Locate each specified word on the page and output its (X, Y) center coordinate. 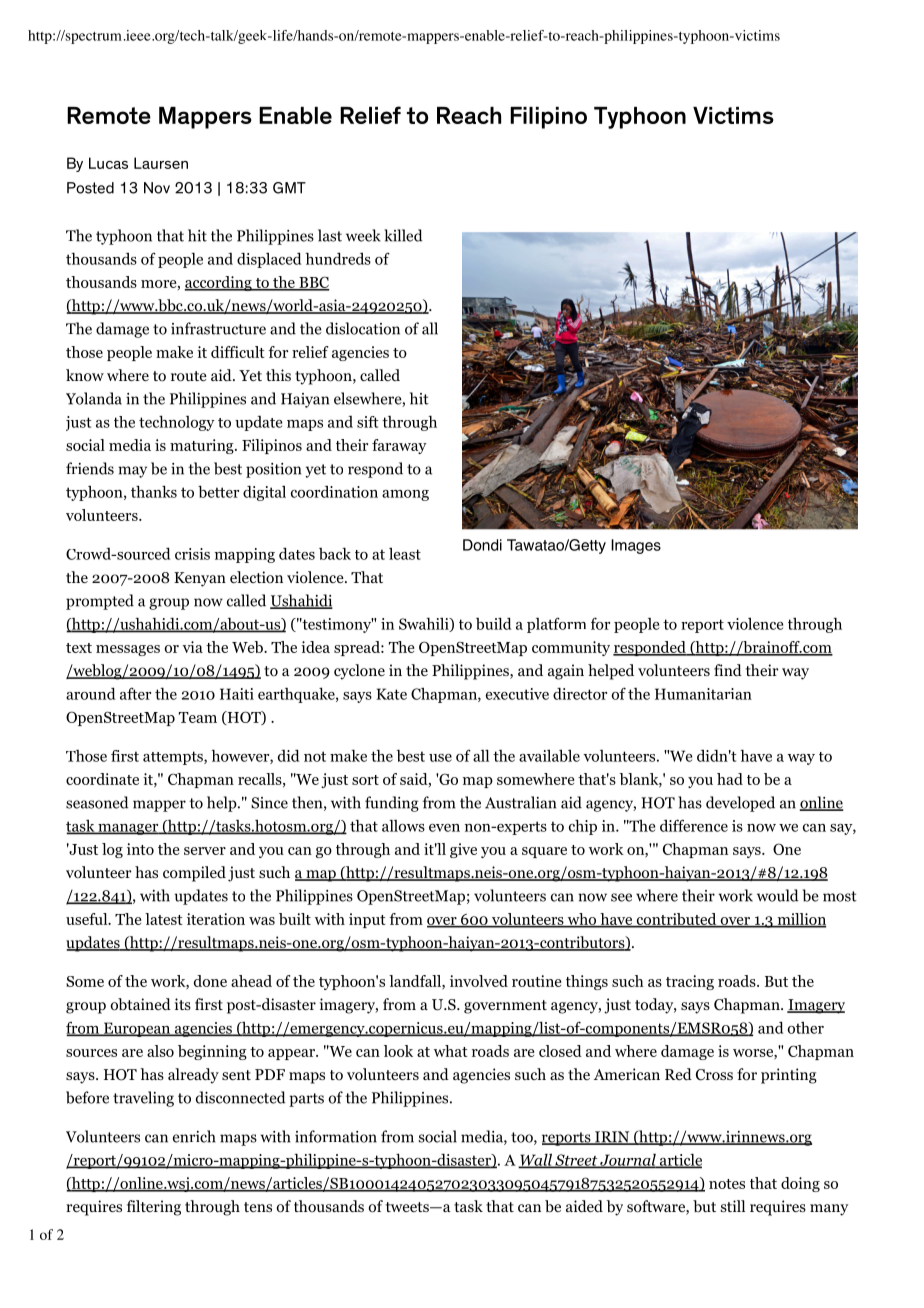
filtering (154, 1208)
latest (164, 919)
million (800, 920)
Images (636, 546)
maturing (203, 446)
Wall (536, 1160)
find (728, 670)
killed (403, 235)
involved (479, 981)
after (135, 694)
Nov (157, 188)
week (363, 235)
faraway (399, 446)
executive (517, 694)
